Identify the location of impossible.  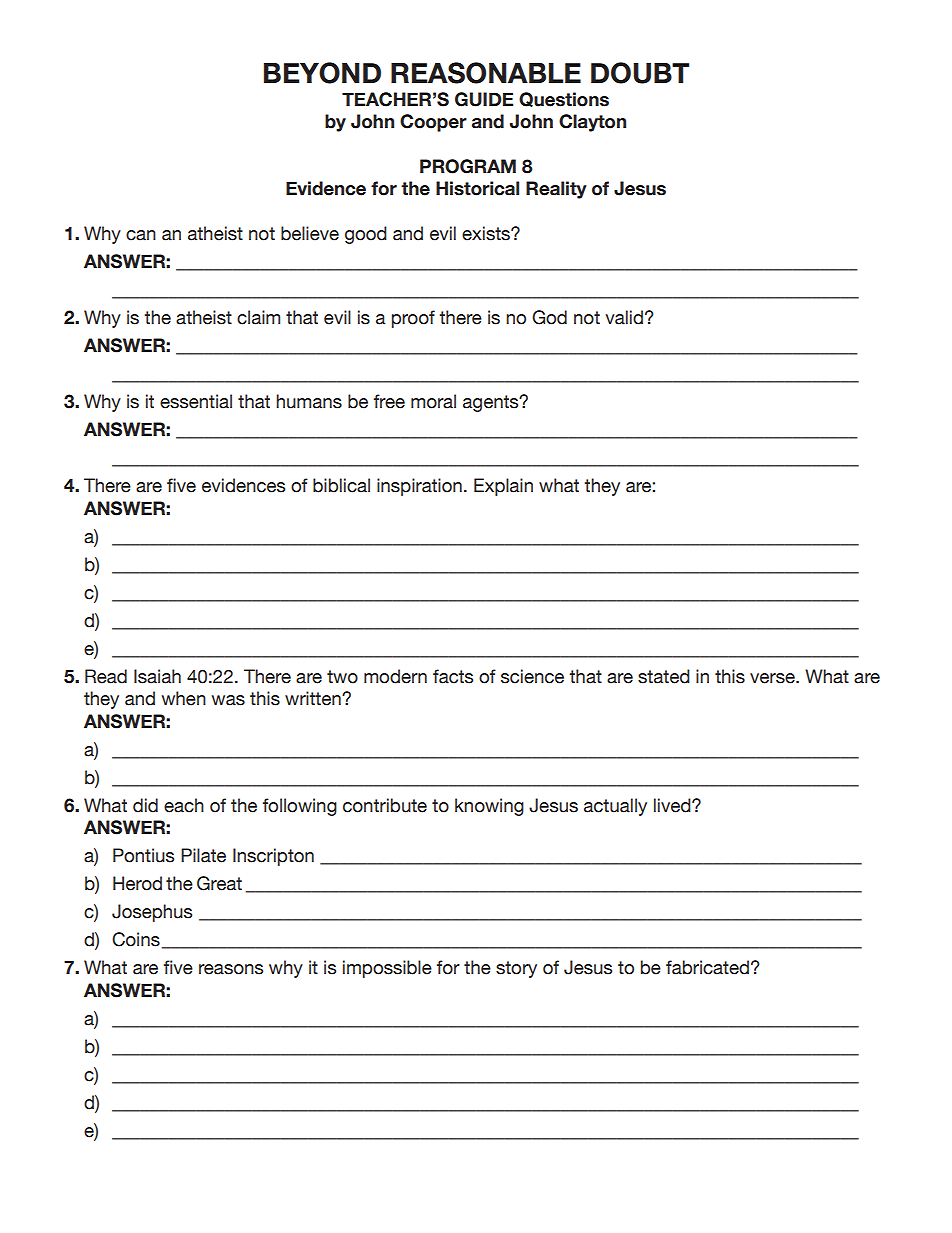
(387, 969).
